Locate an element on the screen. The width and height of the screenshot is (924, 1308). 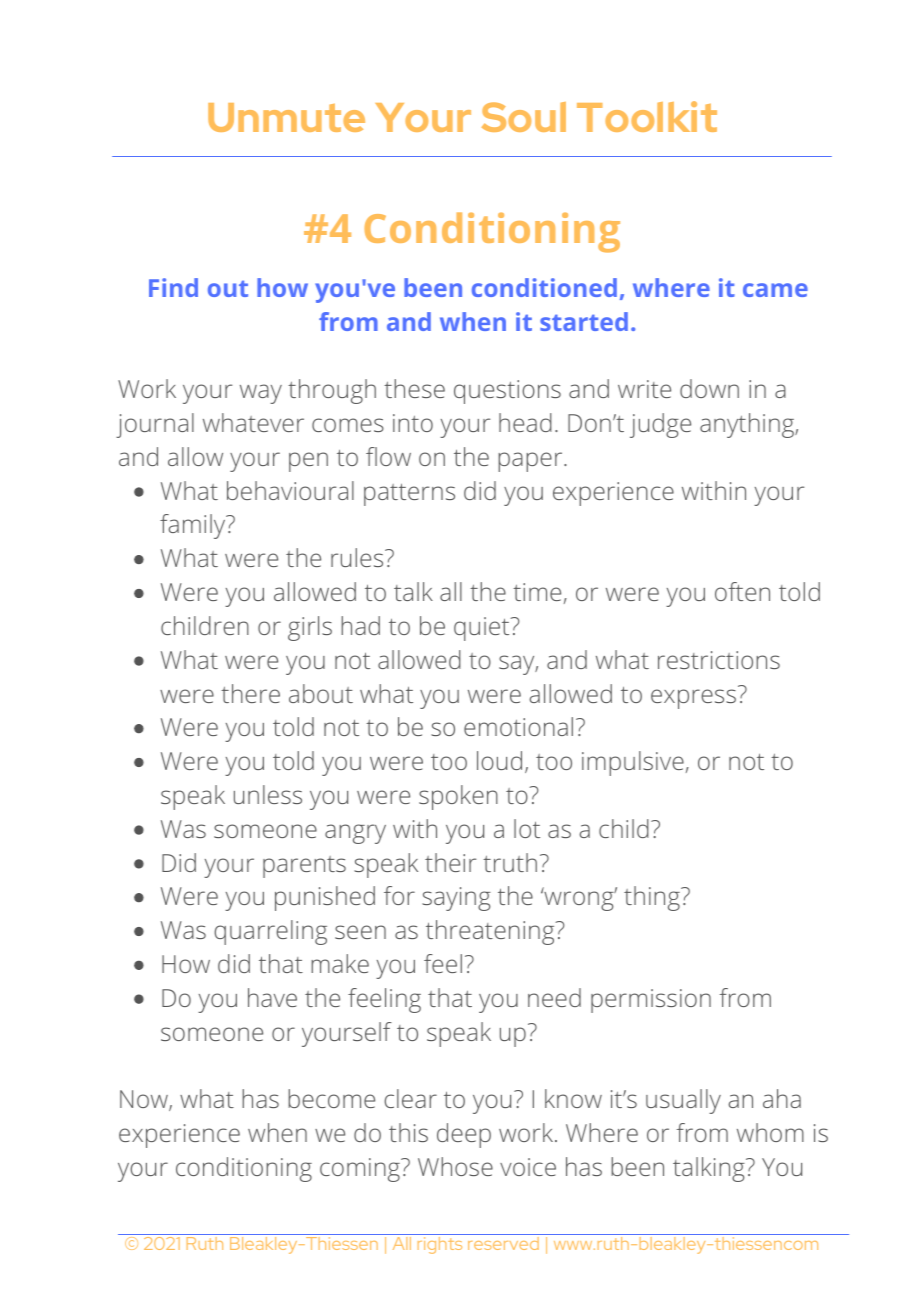
Soul is located at coordinates (524, 117).
